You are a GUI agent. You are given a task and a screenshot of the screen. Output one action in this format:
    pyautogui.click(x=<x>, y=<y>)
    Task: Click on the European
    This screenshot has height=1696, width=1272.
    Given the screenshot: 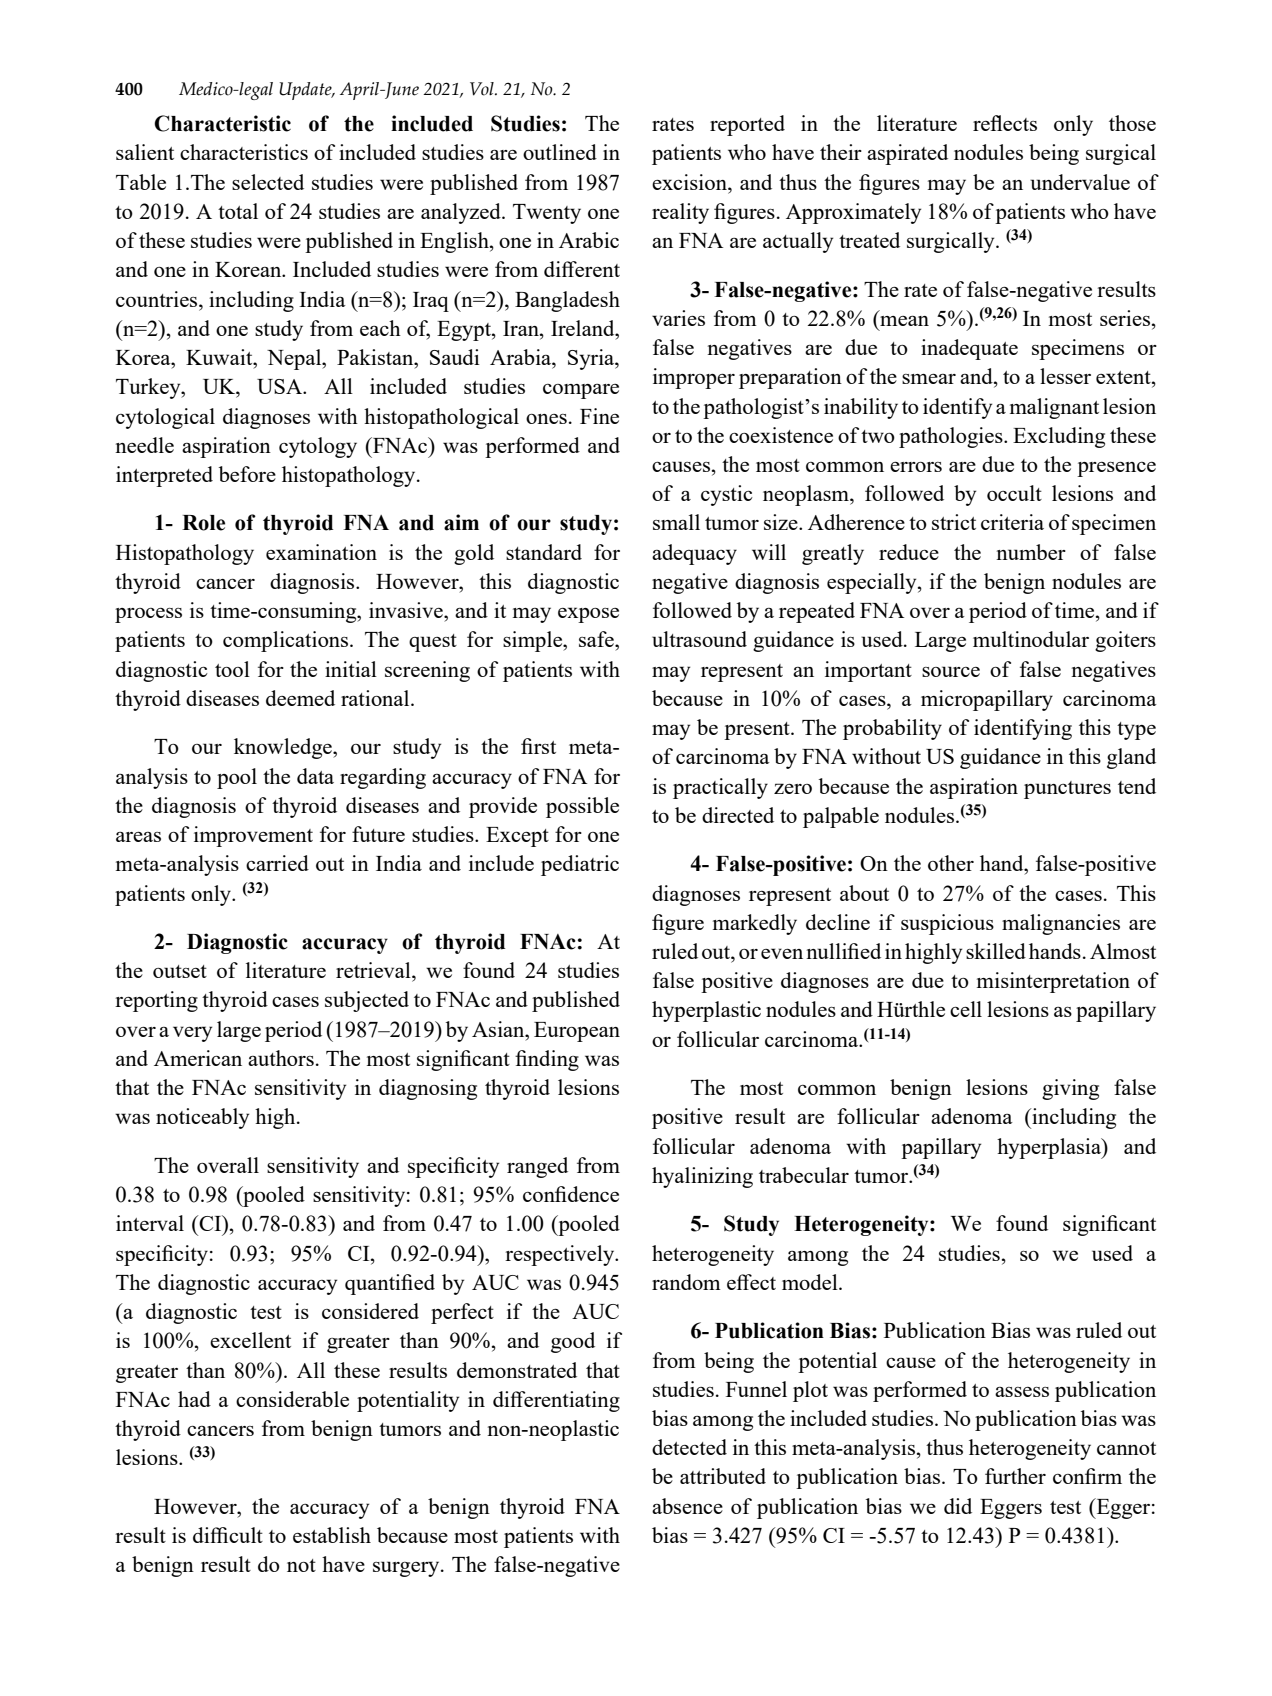 What is the action you would take?
    pyautogui.click(x=577, y=1032)
